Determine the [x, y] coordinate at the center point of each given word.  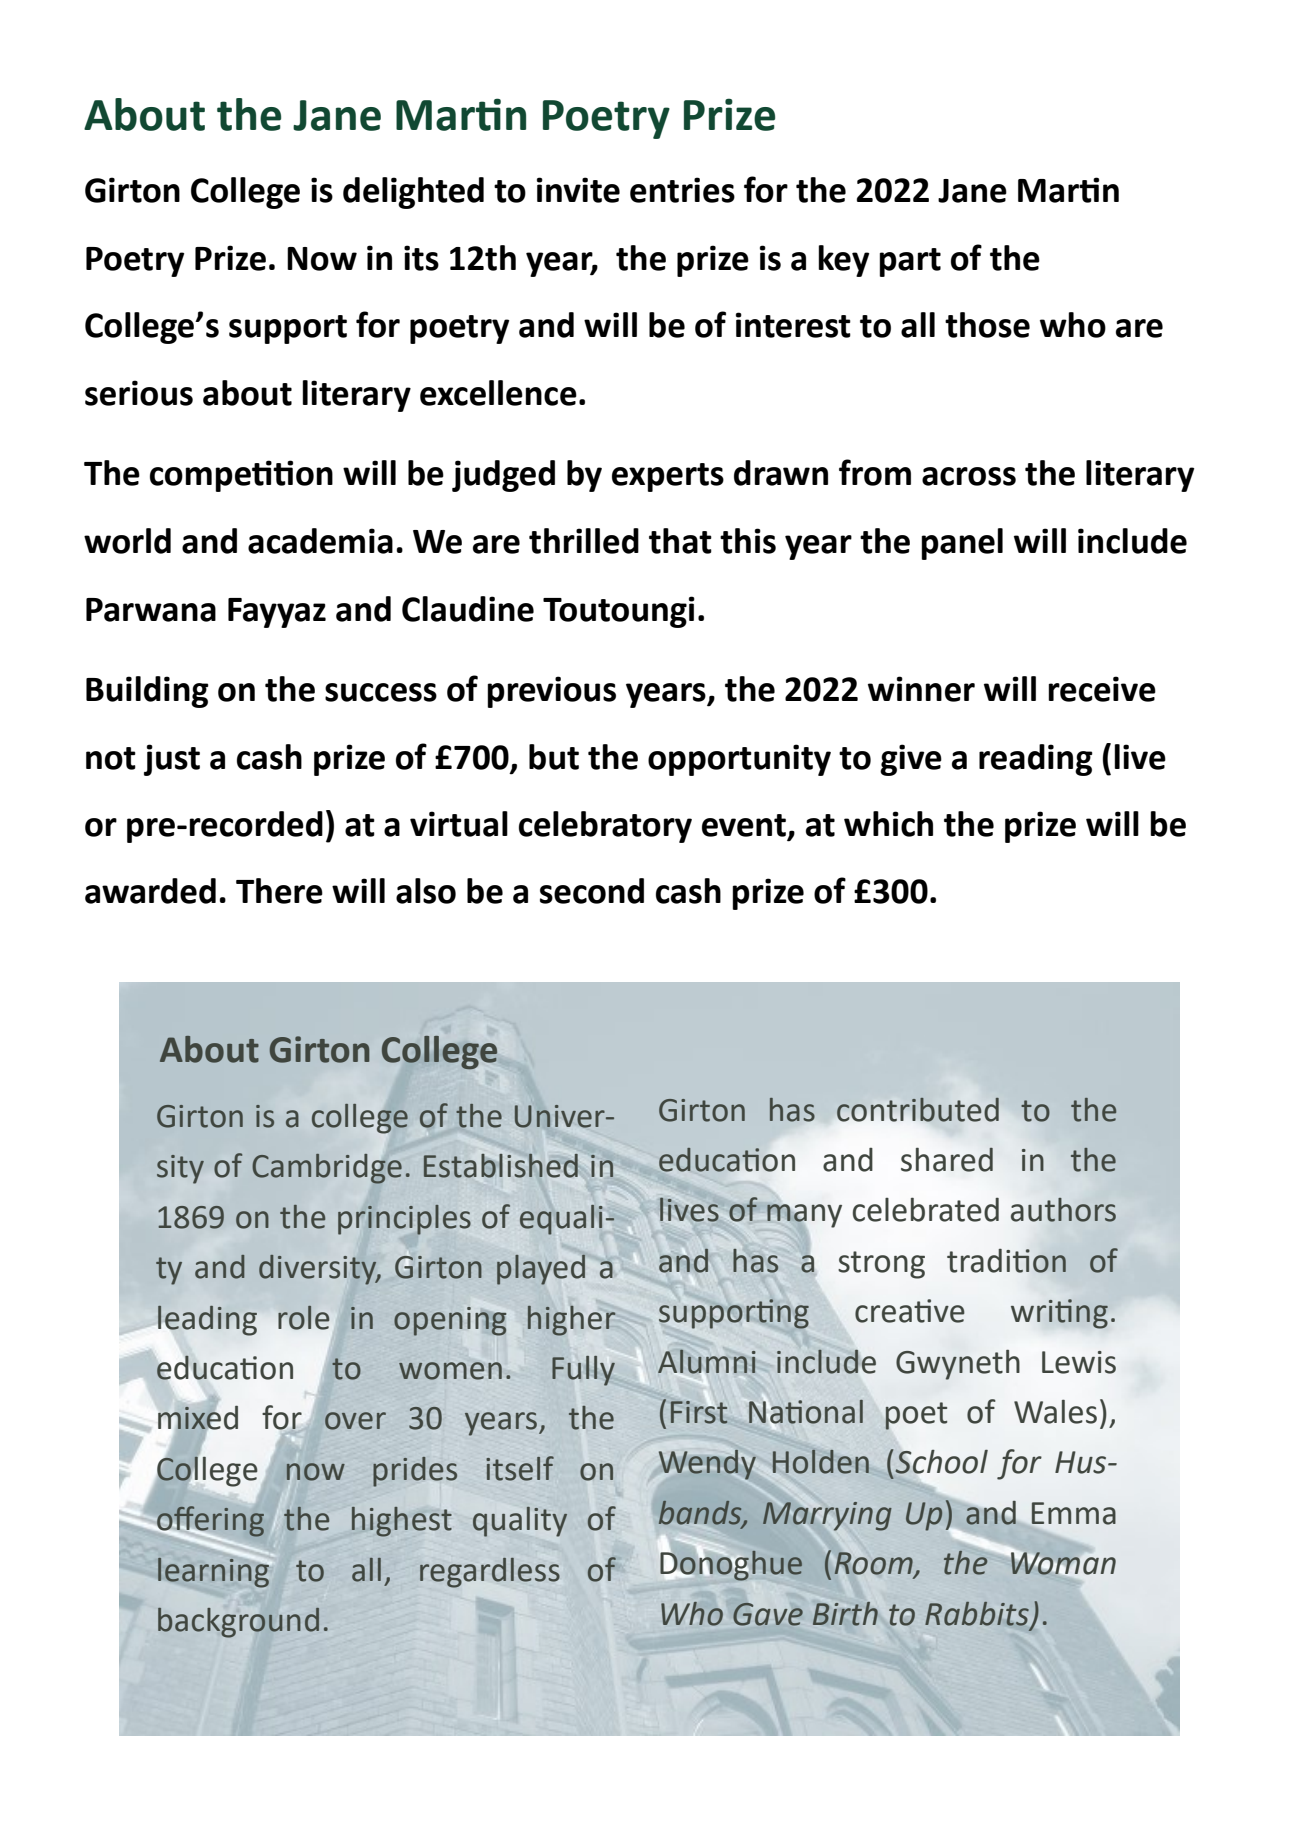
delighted [413, 193]
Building [147, 692]
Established [501, 1166]
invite [578, 190]
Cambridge [327, 1169]
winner [921, 689]
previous [551, 692]
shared [947, 1159]
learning [214, 1571]
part [910, 262]
